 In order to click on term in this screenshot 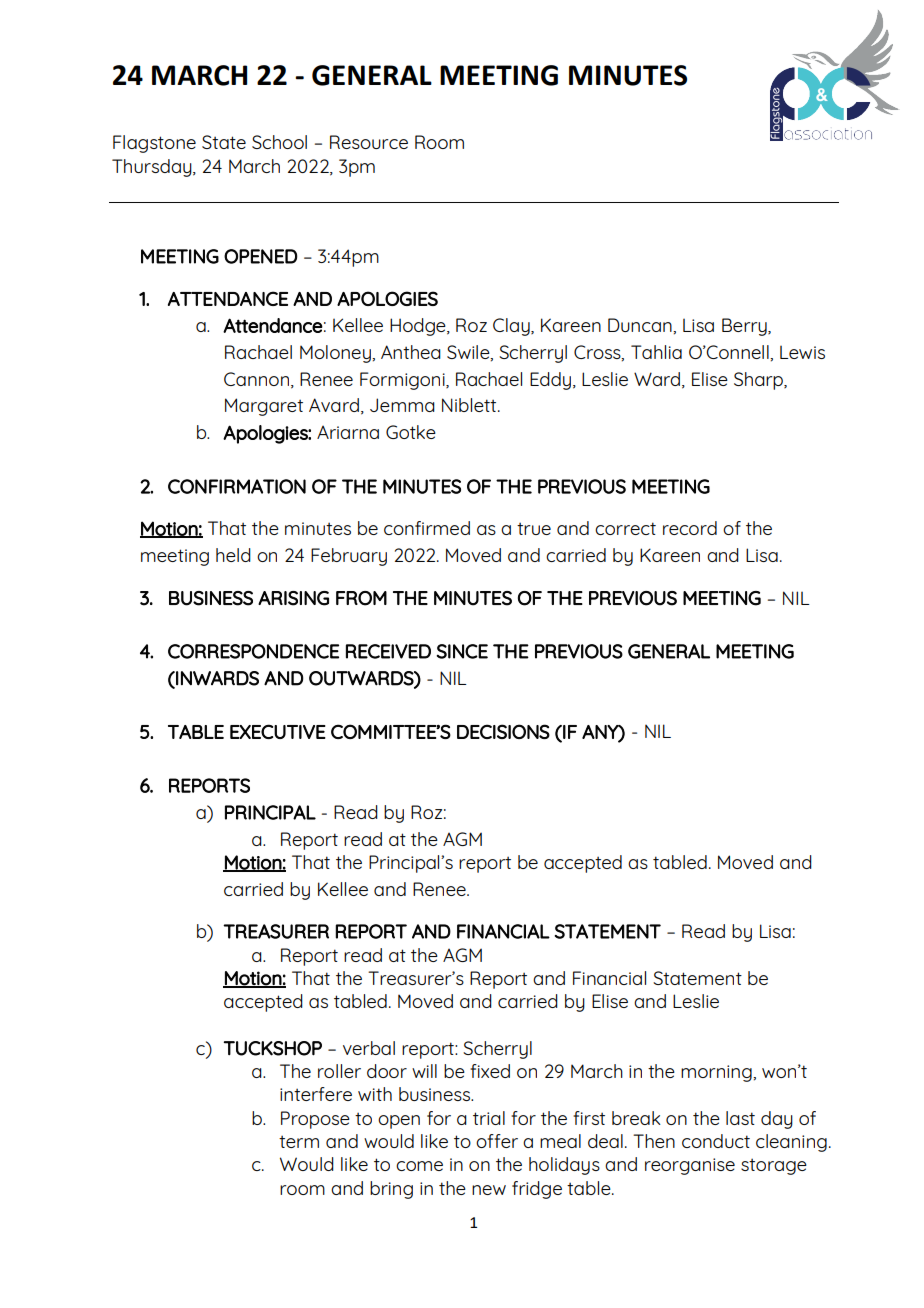, I will do `click(299, 1141)`.
